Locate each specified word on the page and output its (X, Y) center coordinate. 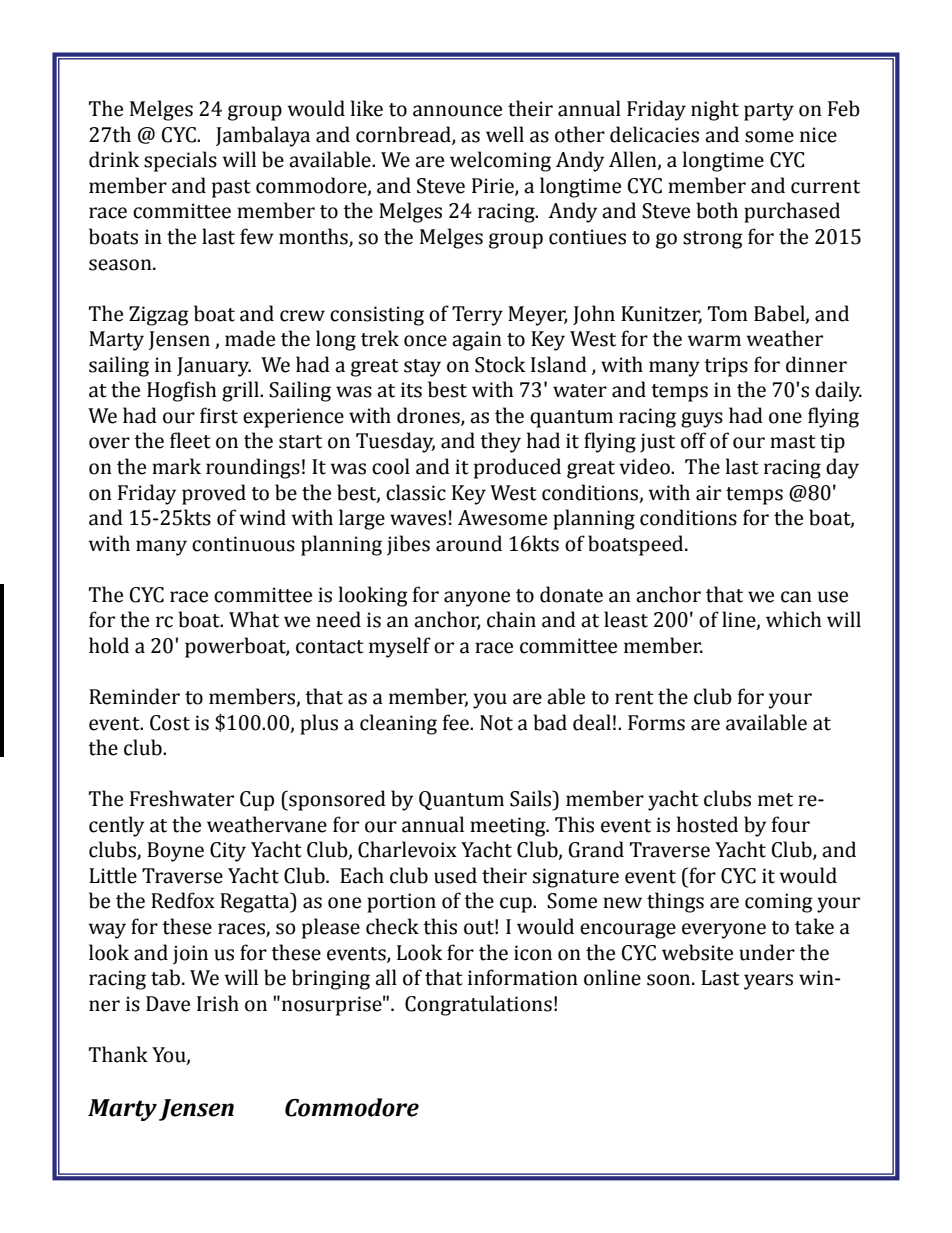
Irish (218, 1003)
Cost (170, 723)
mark (176, 466)
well (505, 134)
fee (457, 722)
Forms (656, 723)
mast (793, 442)
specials (180, 161)
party (769, 112)
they (500, 442)
